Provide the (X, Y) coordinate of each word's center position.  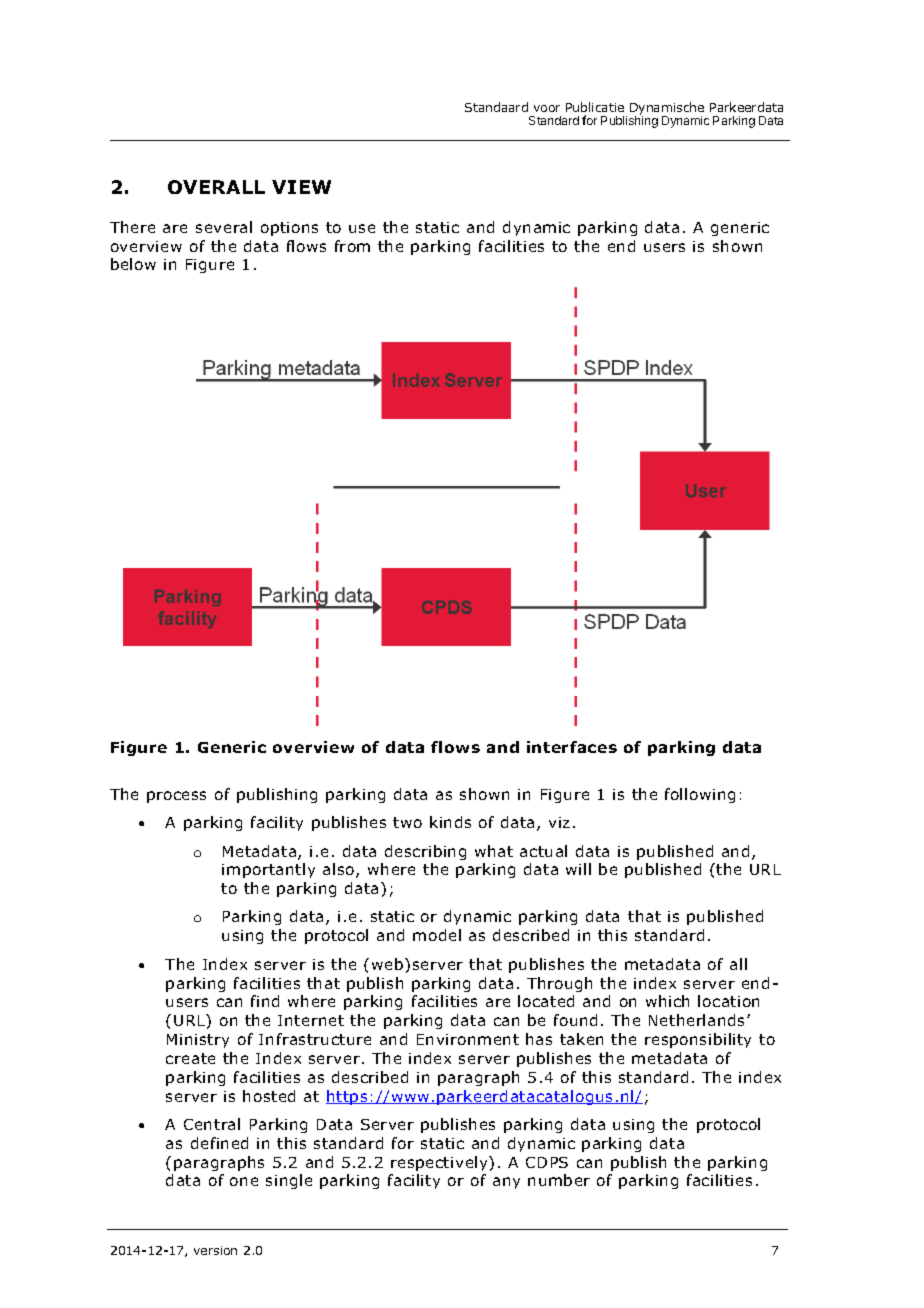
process (176, 797)
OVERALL (216, 187)
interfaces (572, 747)
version (215, 1250)
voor (547, 108)
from (352, 246)
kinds (450, 822)
